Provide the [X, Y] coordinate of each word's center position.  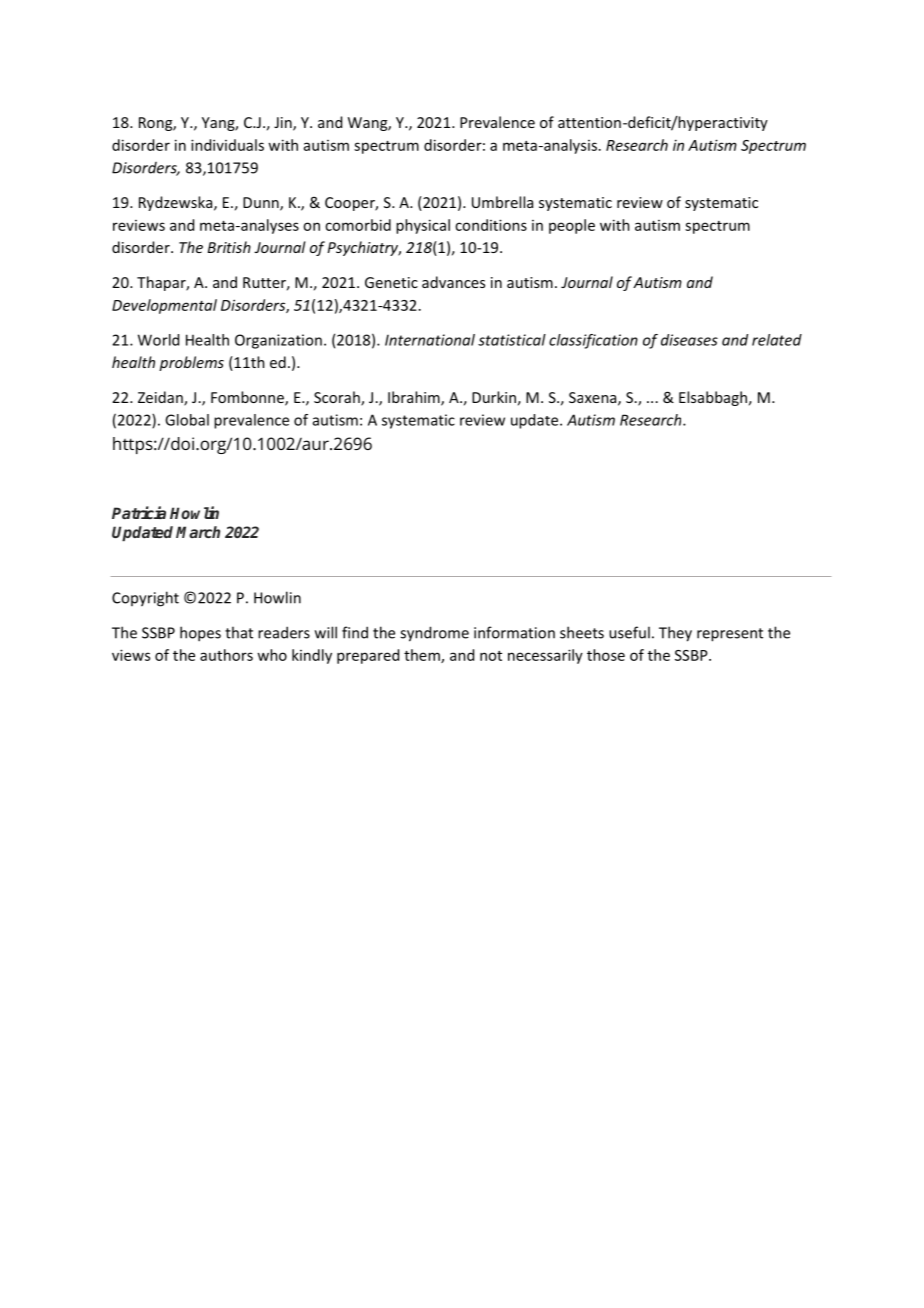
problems [191, 363]
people [572, 226]
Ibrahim [415, 398]
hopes [200, 634]
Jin [284, 124]
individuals [227, 145]
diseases [689, 340]
